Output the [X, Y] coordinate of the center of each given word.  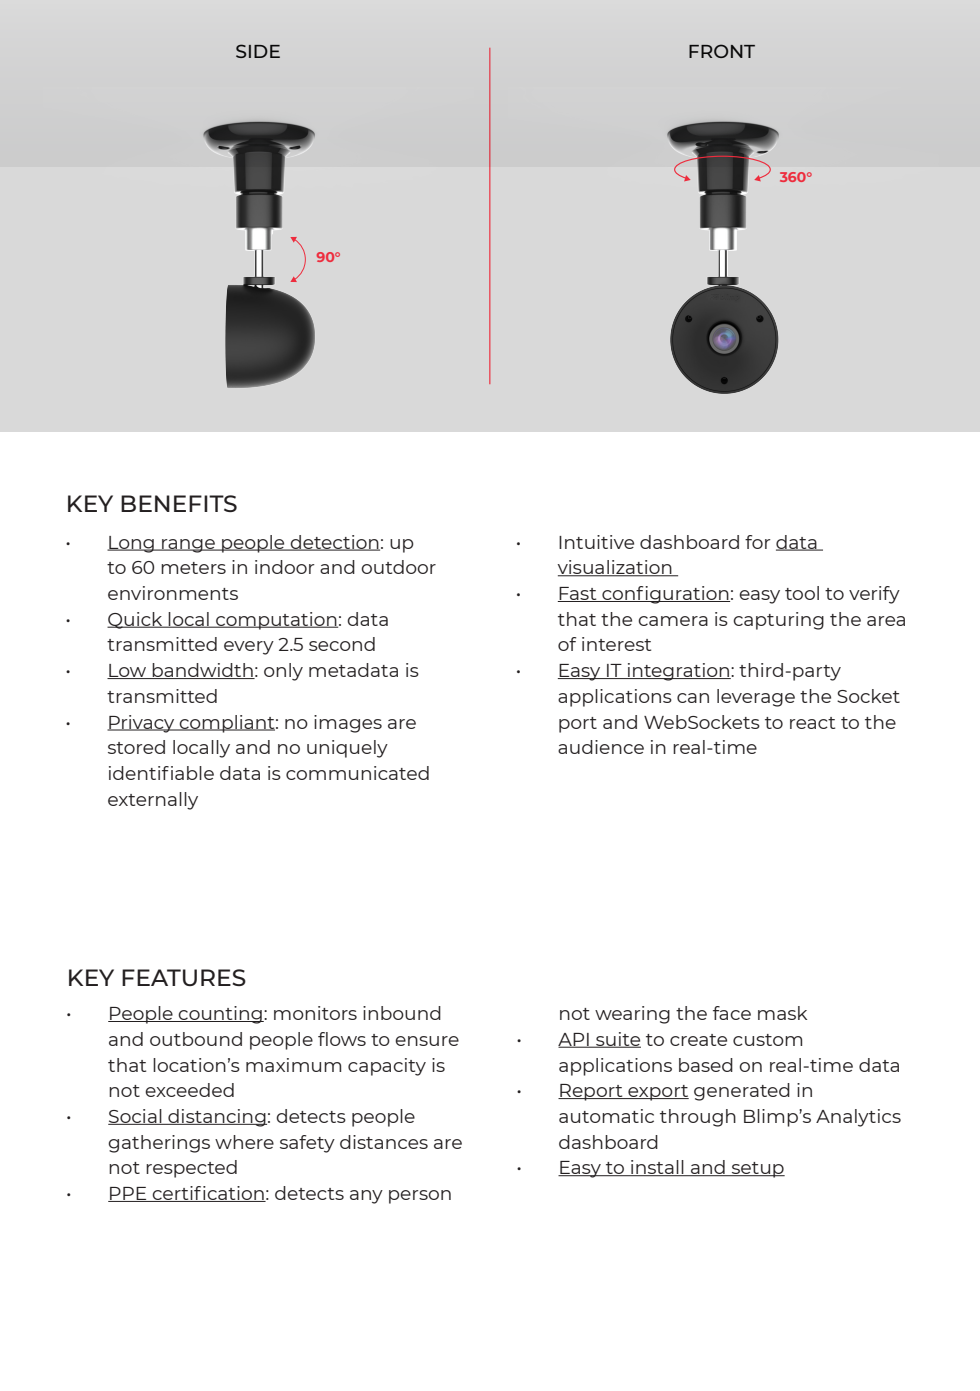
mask [782, 1013]
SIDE [258, 51]
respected [191, 1169]
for [758, 542]
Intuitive [596, 542]
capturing [778, 621]
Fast [578, 594]
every [249, 648]
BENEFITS [179, 503]
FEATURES [184, 977]
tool [802, 593]
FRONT [722, 51]
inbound [402, 1013]
